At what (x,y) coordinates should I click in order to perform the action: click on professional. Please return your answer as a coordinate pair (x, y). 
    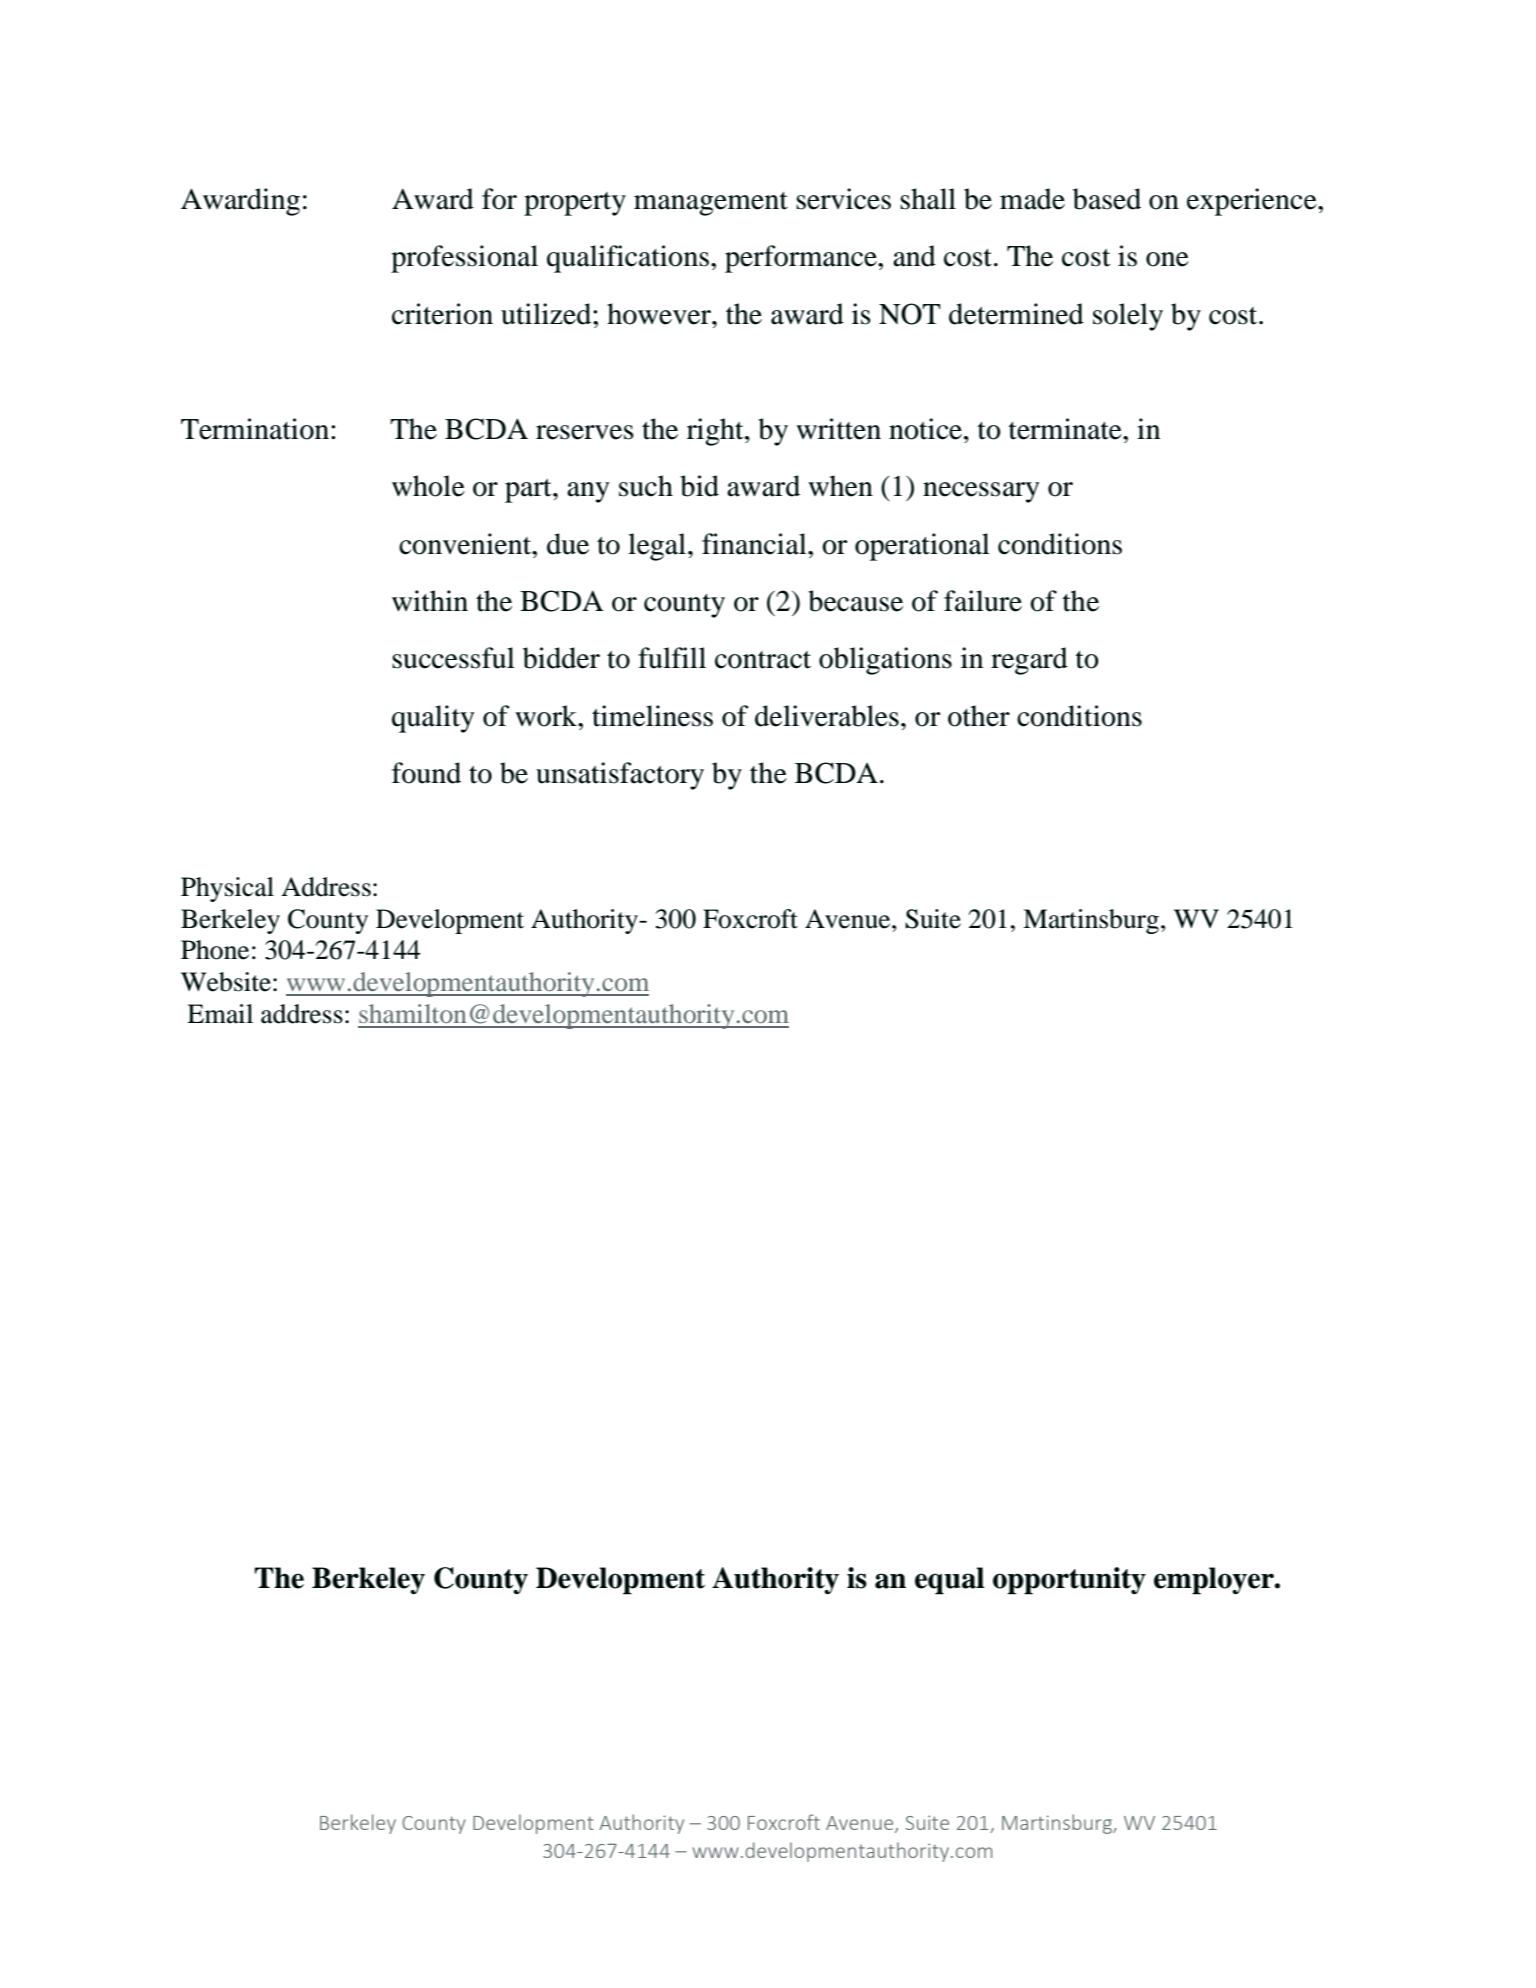
    Looking at the image, I should click on (464, 259).
